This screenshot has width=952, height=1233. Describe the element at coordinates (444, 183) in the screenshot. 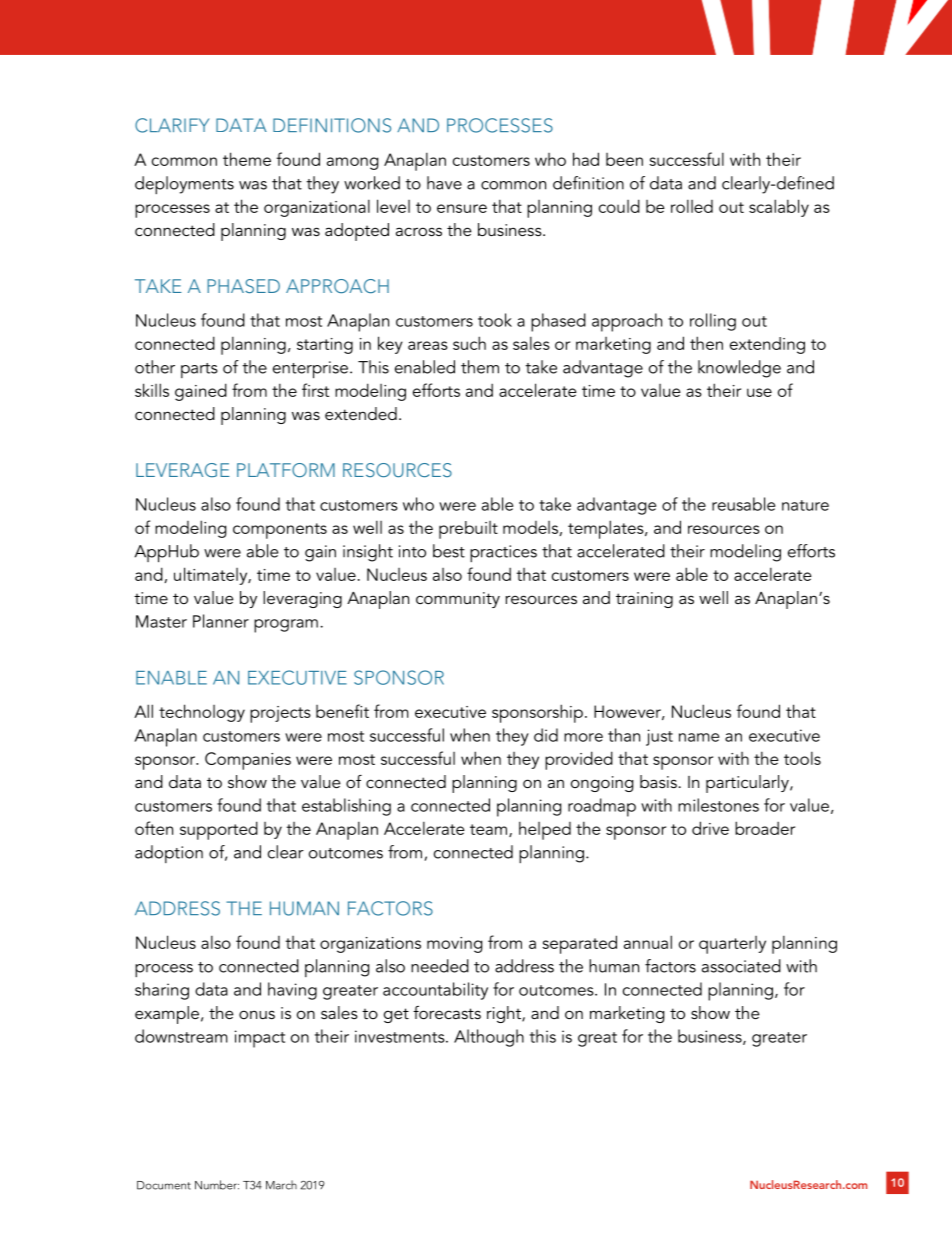

I see `have` at that location.
